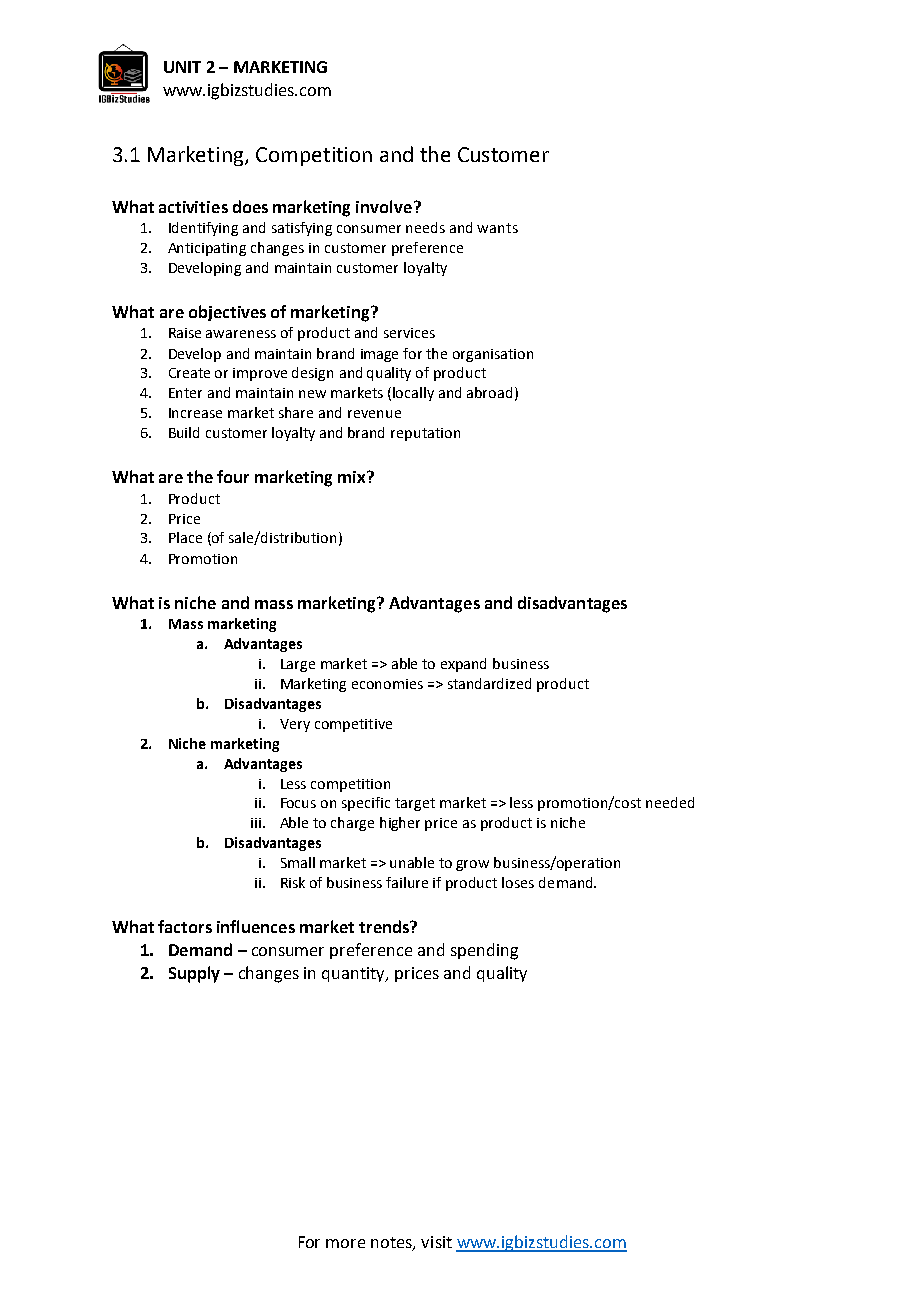  What do you see at coordinates (463, 665) in the screenshot?
I see `expand` at bounding box center [463, 665].
